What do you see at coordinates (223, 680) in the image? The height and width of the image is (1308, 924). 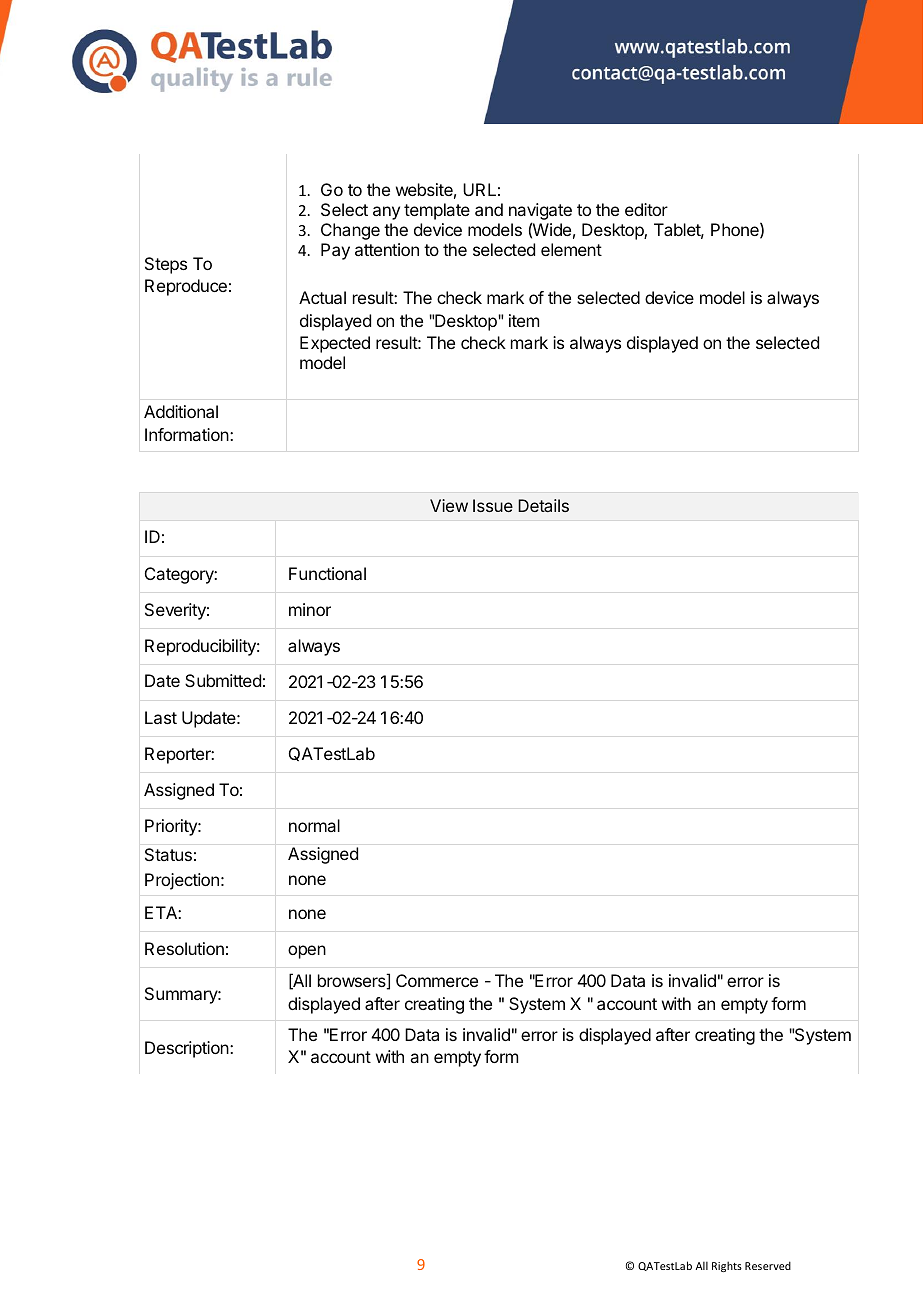 I see `Submitted` at bounding box center [223, 680].
